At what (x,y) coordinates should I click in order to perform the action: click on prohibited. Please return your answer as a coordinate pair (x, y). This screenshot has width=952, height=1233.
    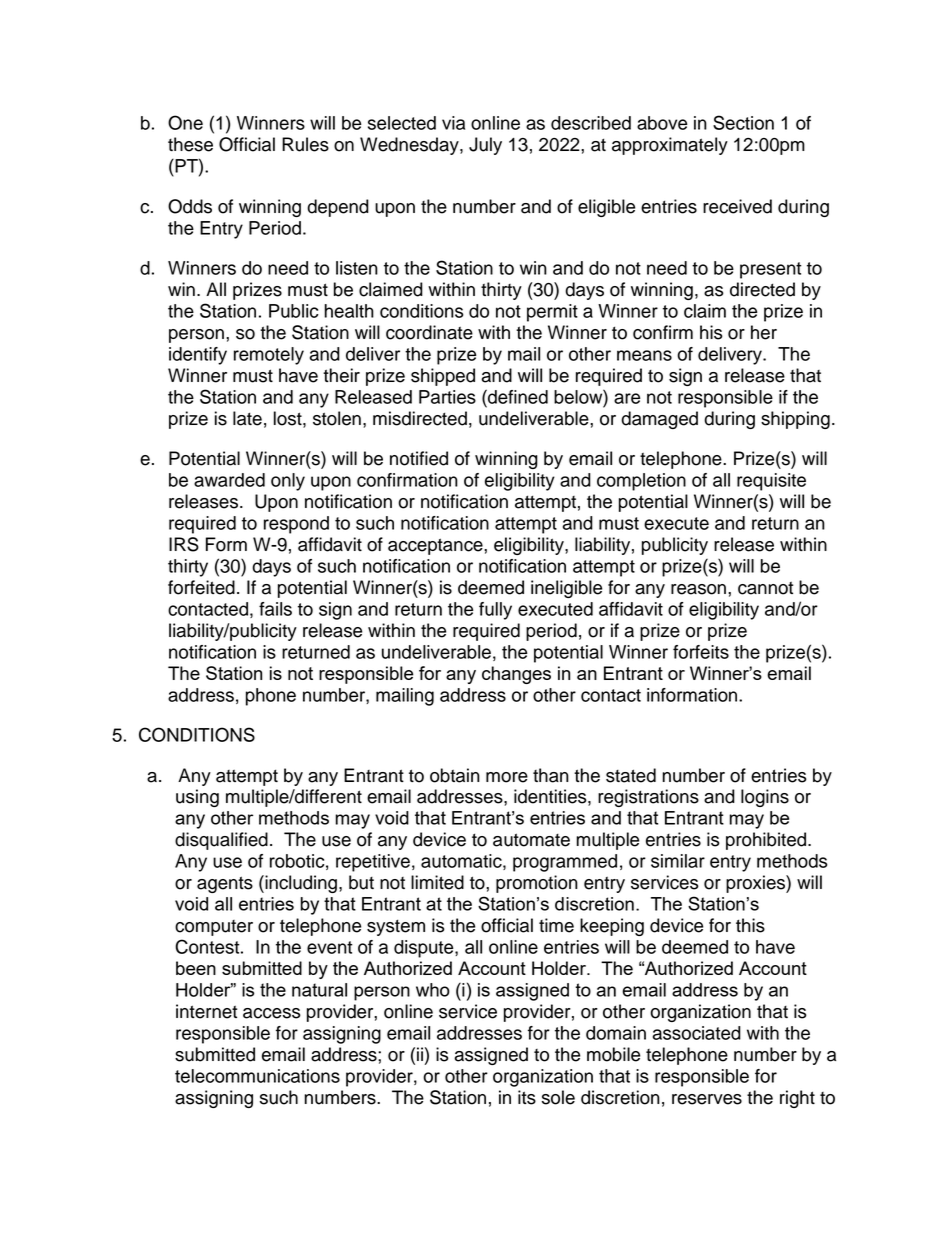
    Looking at the image, I should click on (767, 841).
